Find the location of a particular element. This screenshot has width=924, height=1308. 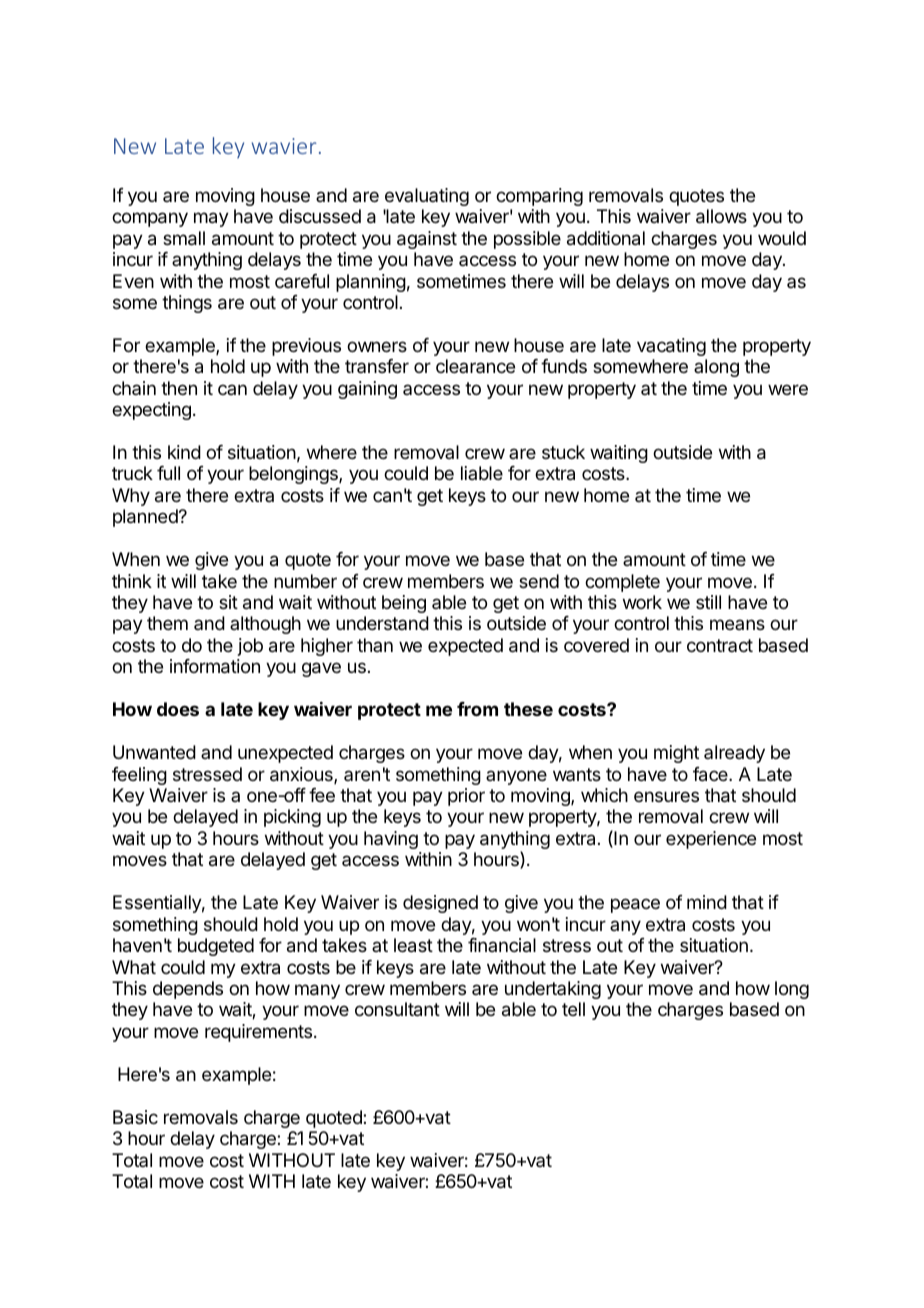

from is located at coordinates (477, 709).
